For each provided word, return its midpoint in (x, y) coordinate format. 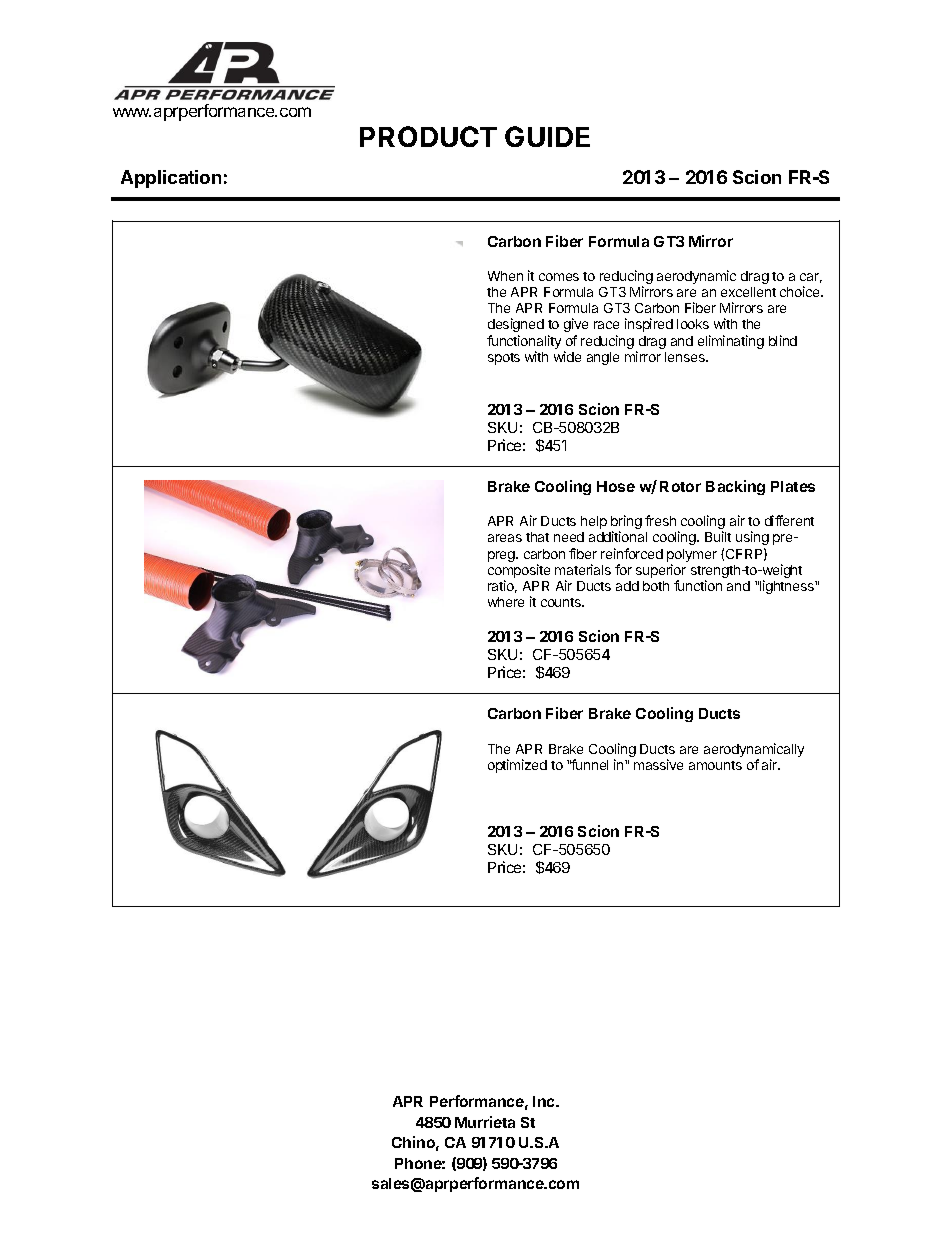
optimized (517, 766)
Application (171, 179)
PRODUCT (428, 136)
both (656, 586)
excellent (748, 292)
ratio (502, 586)
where (506, 602)
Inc (545, 1101)
